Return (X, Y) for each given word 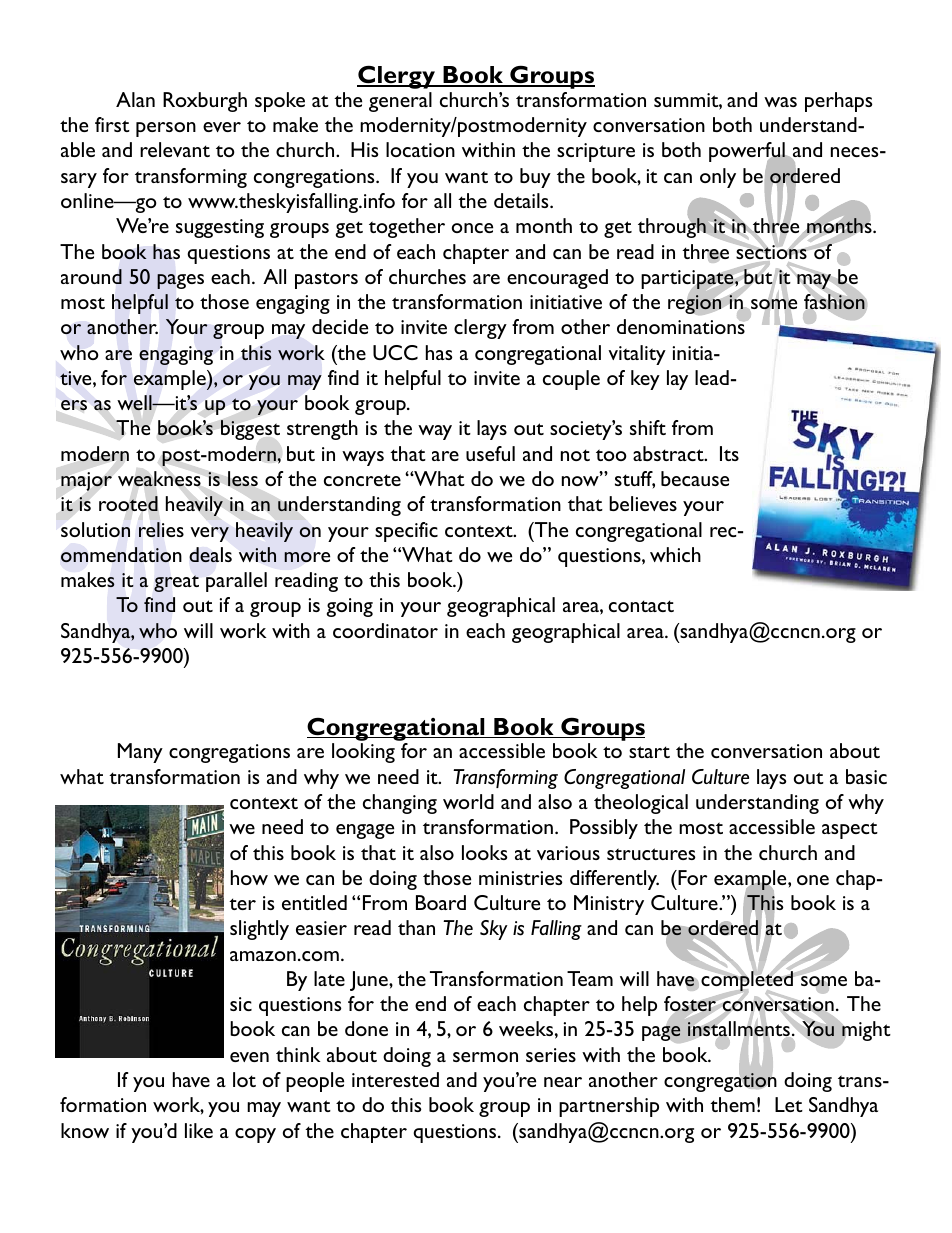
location (420, 149)
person (166, 129)
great (176, 583)
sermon (485, 1057)
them (732, 1104)
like (199, 1130)
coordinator (385, 630)
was (780, 102)
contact (641, 606)
